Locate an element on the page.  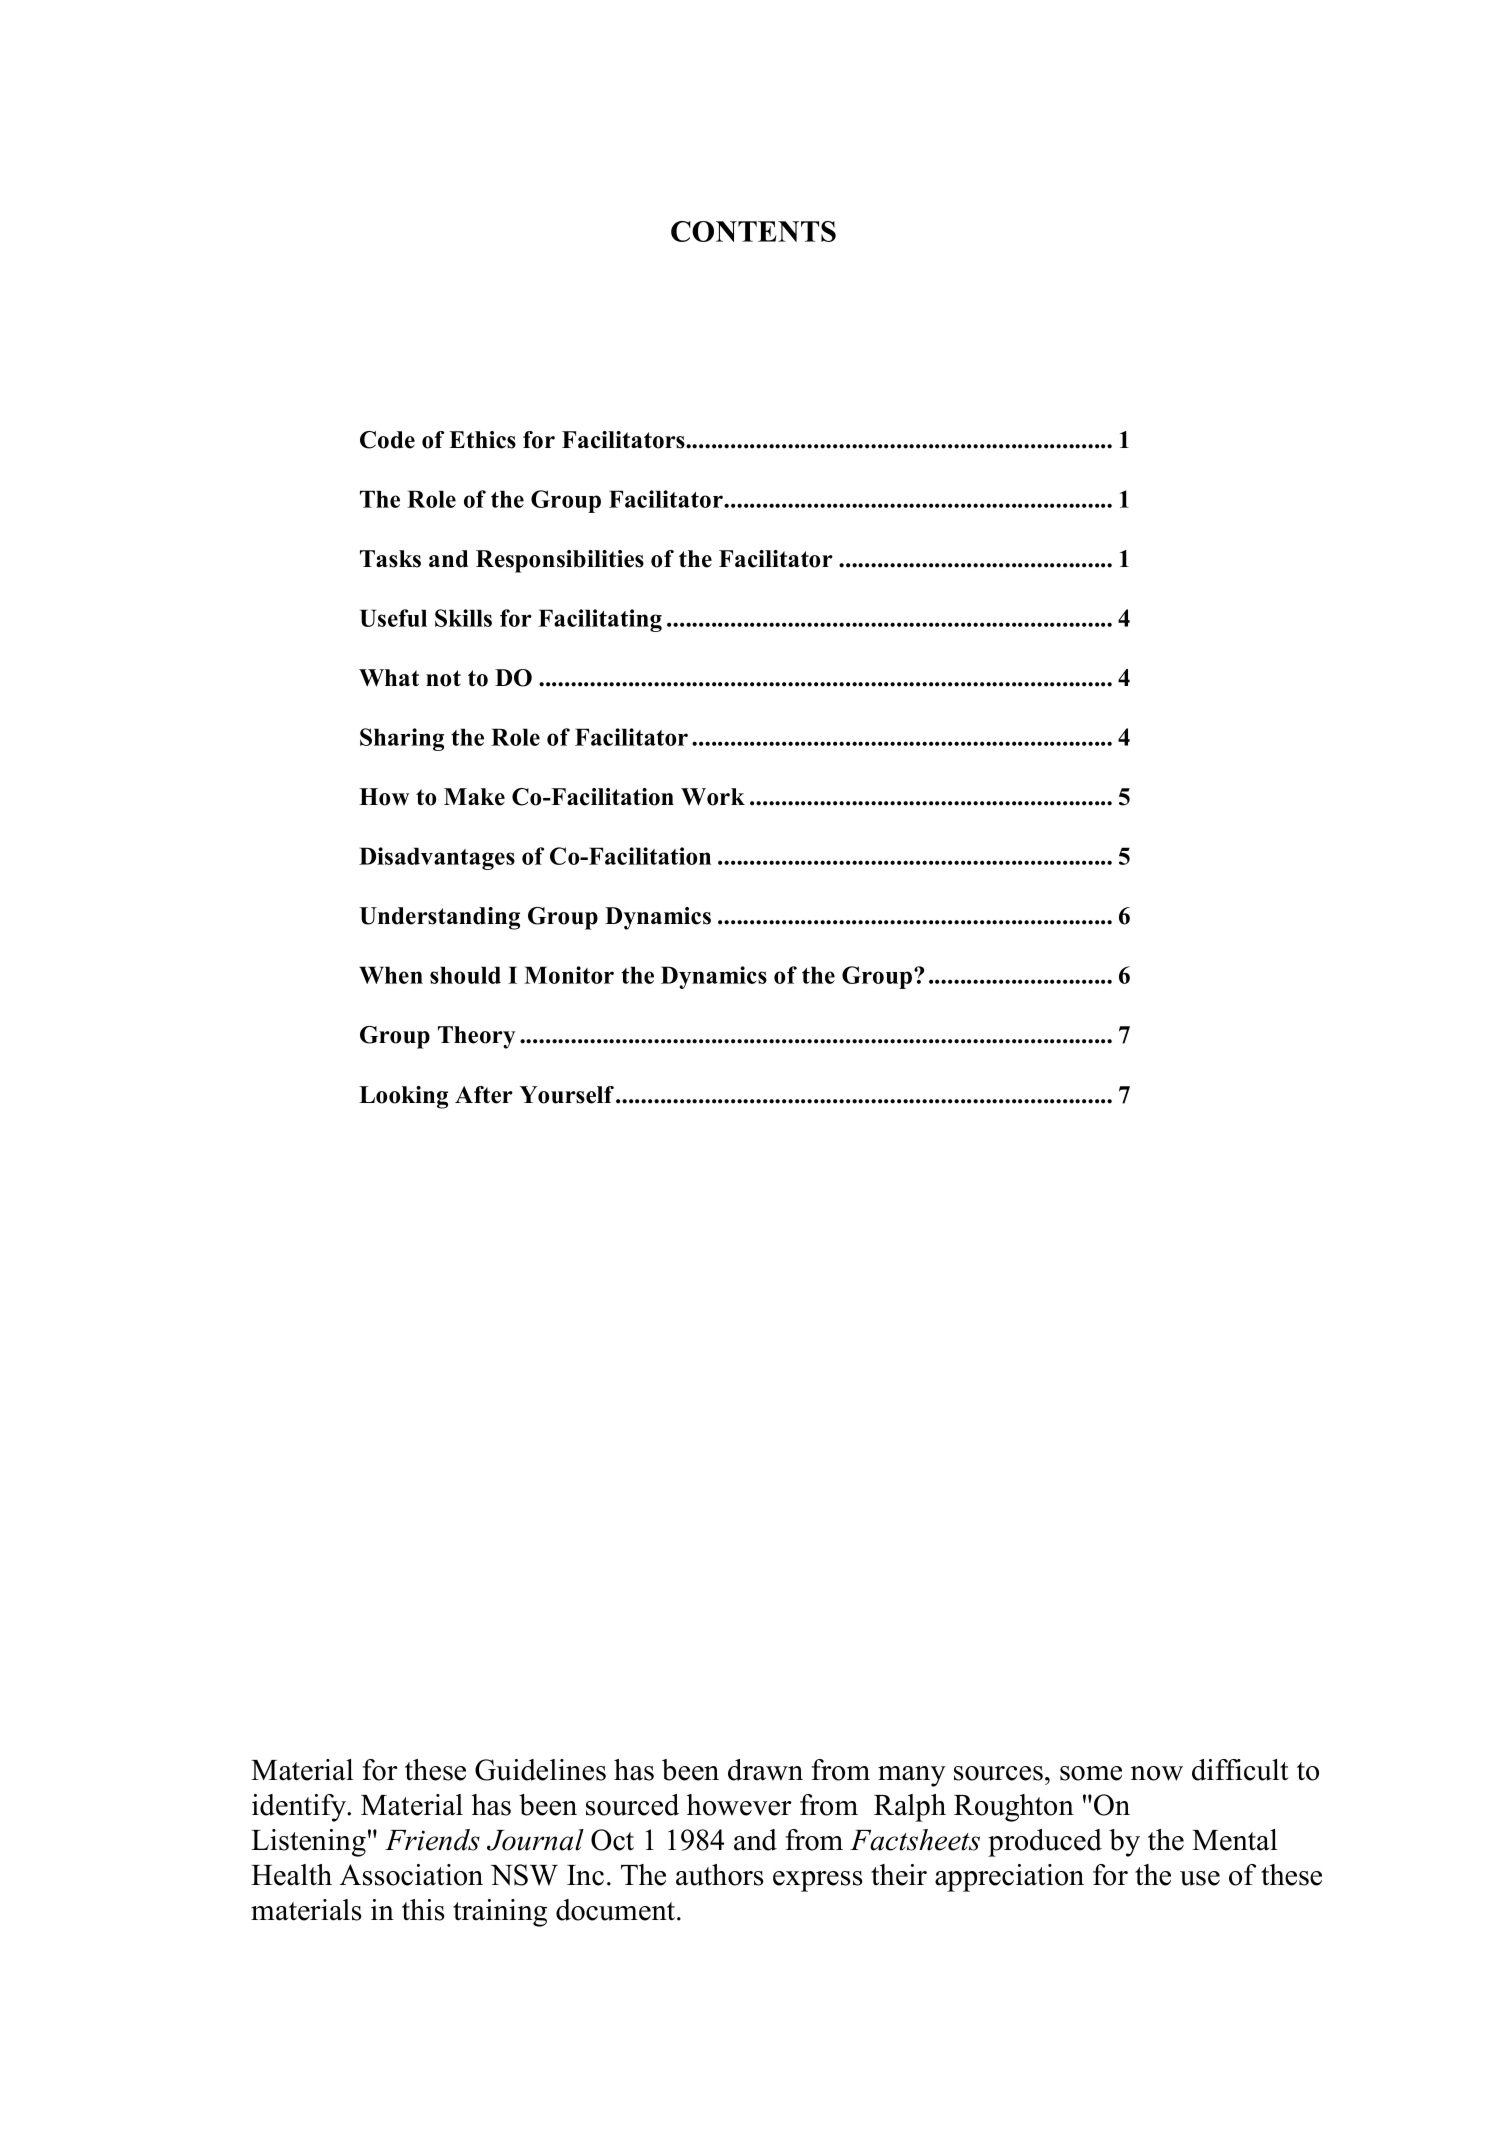
Responsibilities is located at coordinates (560, 561).
